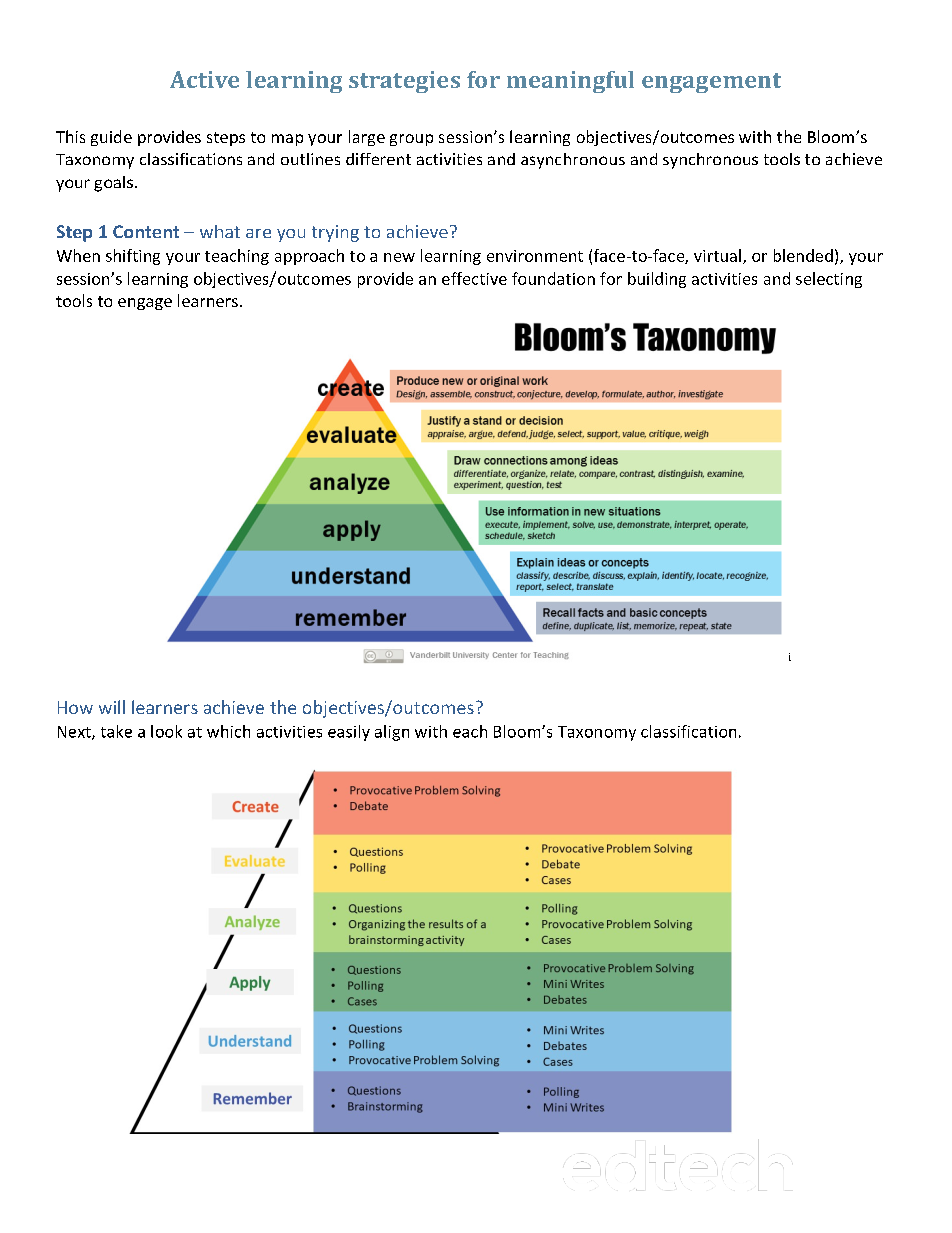  I want to click on meaningful, so click(570, 82).
